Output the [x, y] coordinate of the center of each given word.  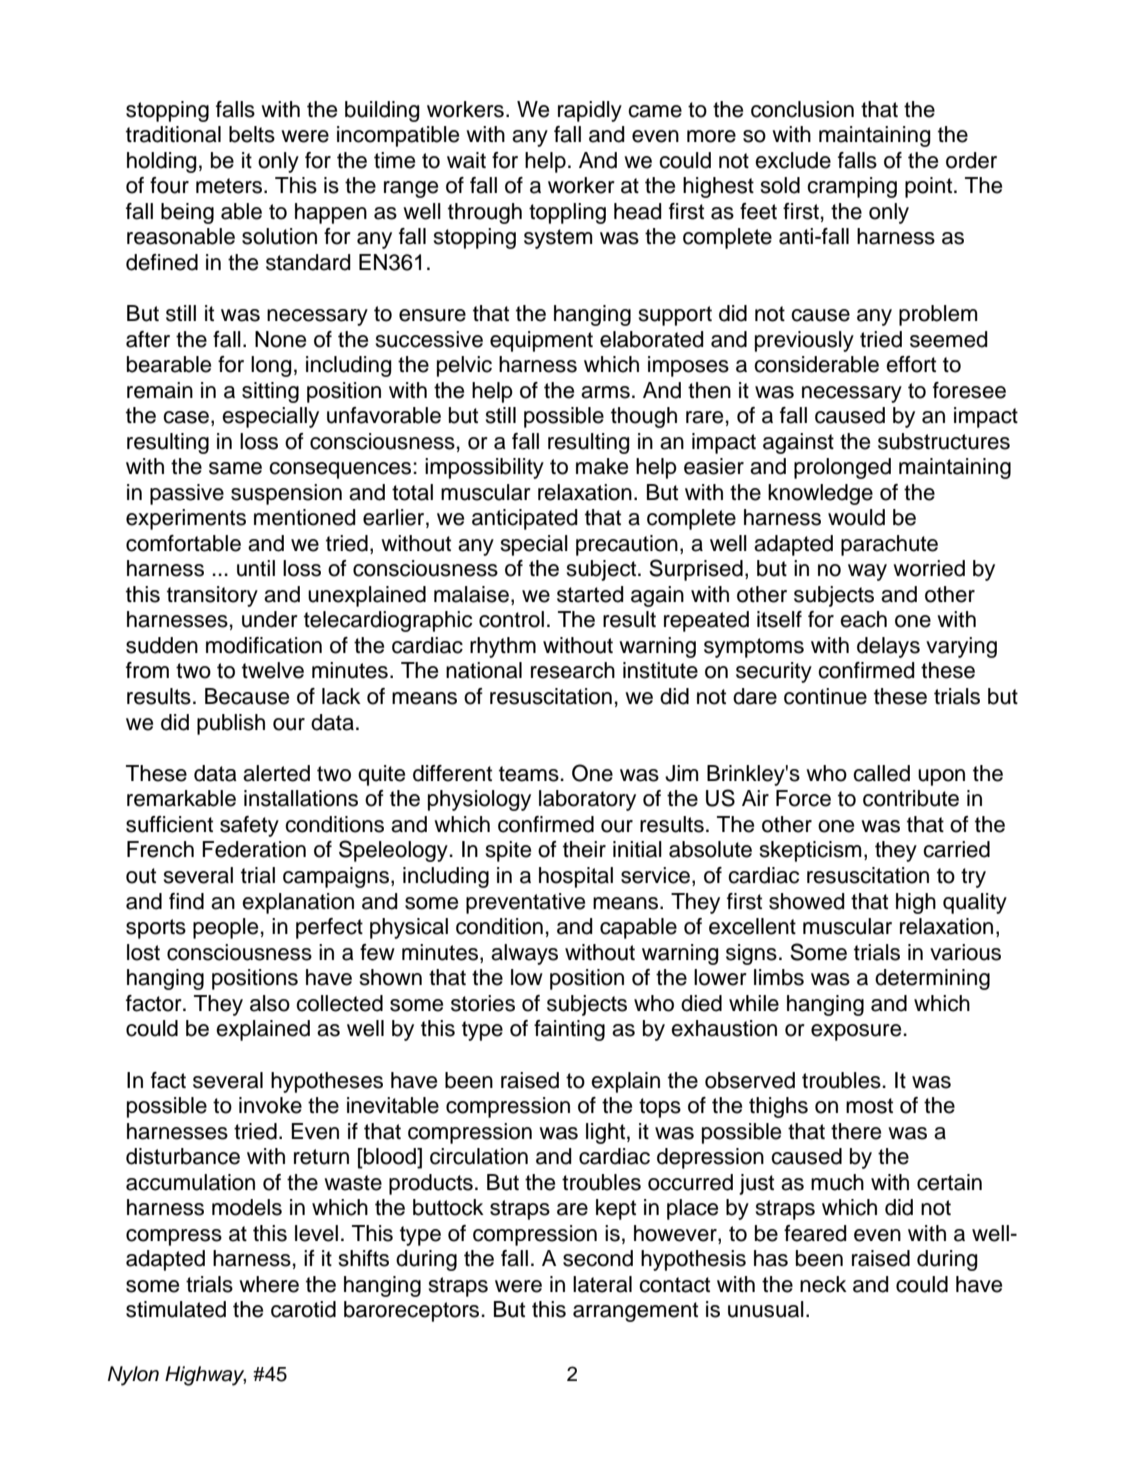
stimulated [176, 1309]
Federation [254, 849]
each [863, 619]
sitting [270, 392]
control [511, 619]
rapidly [590, 111]
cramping [852, 187]
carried [956, 849]
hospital [576, 877]
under [270, 619]
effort [911, 364]
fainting [569, 1030]
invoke [270, 1105]
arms [605, 392]
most [869, 1106]
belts [252, 134]
